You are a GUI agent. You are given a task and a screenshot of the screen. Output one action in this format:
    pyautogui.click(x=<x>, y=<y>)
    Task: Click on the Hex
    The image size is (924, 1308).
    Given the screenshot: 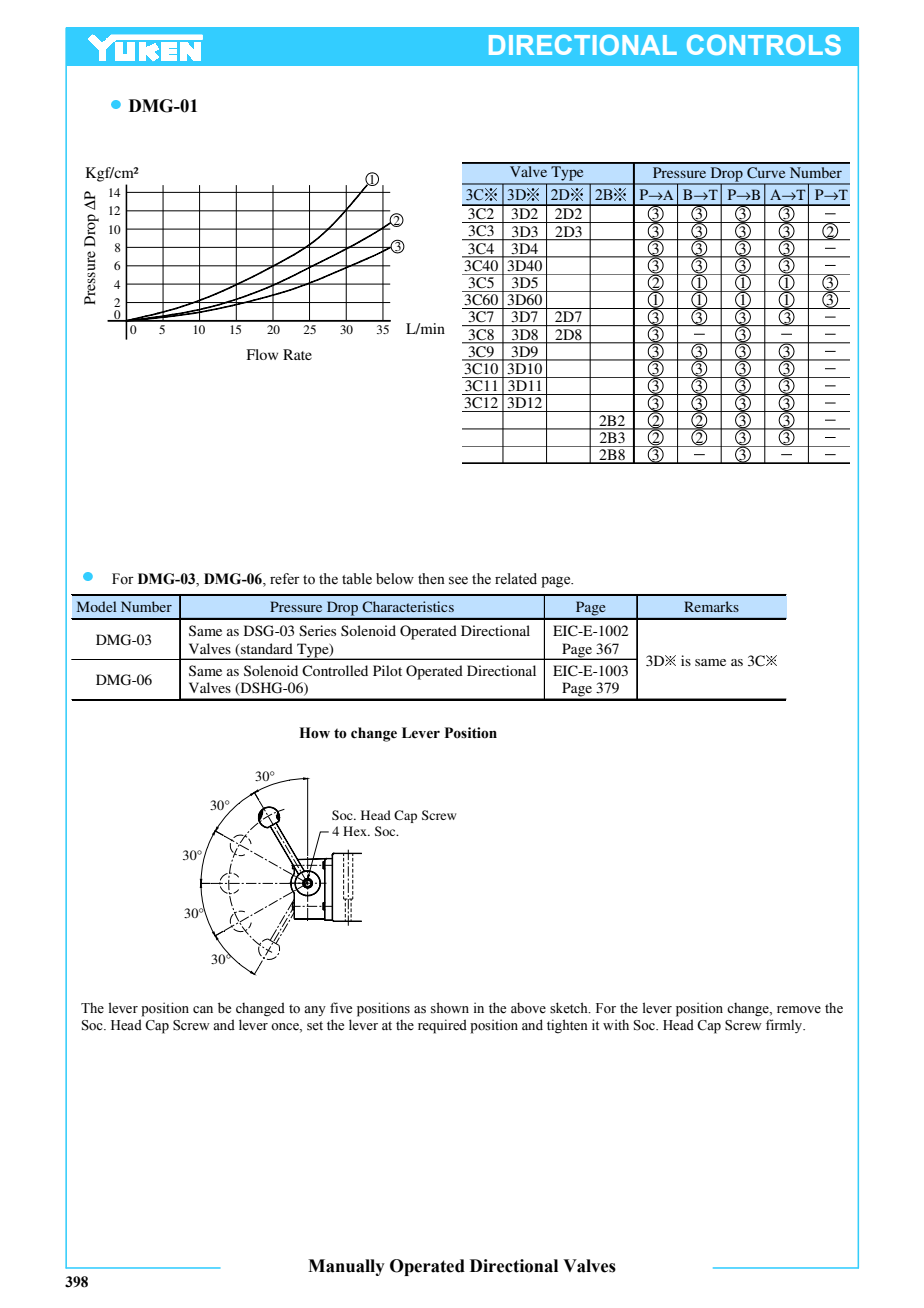 What is the action you would take?
    pyautogui.click(x=356, y=831)
